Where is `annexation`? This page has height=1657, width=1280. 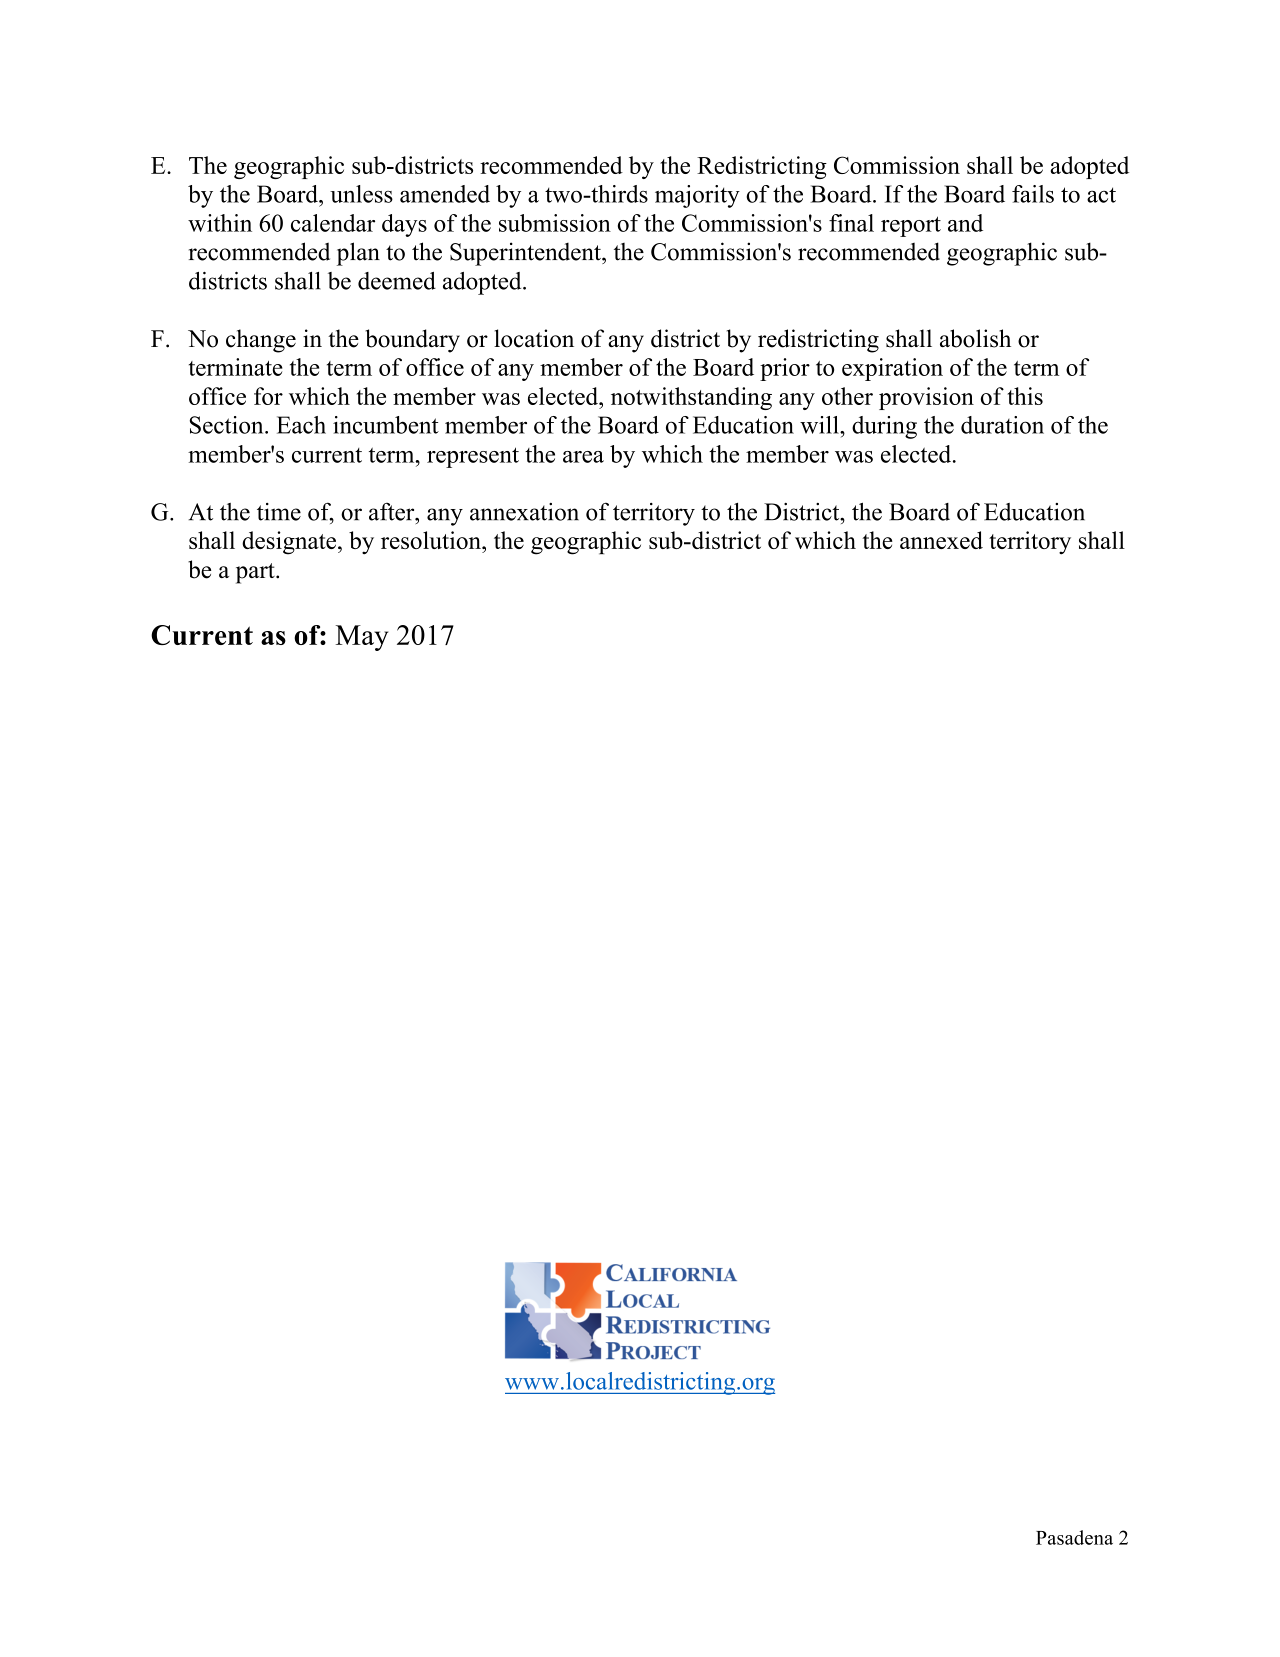 annexation is located at coordinates (524, 512).
